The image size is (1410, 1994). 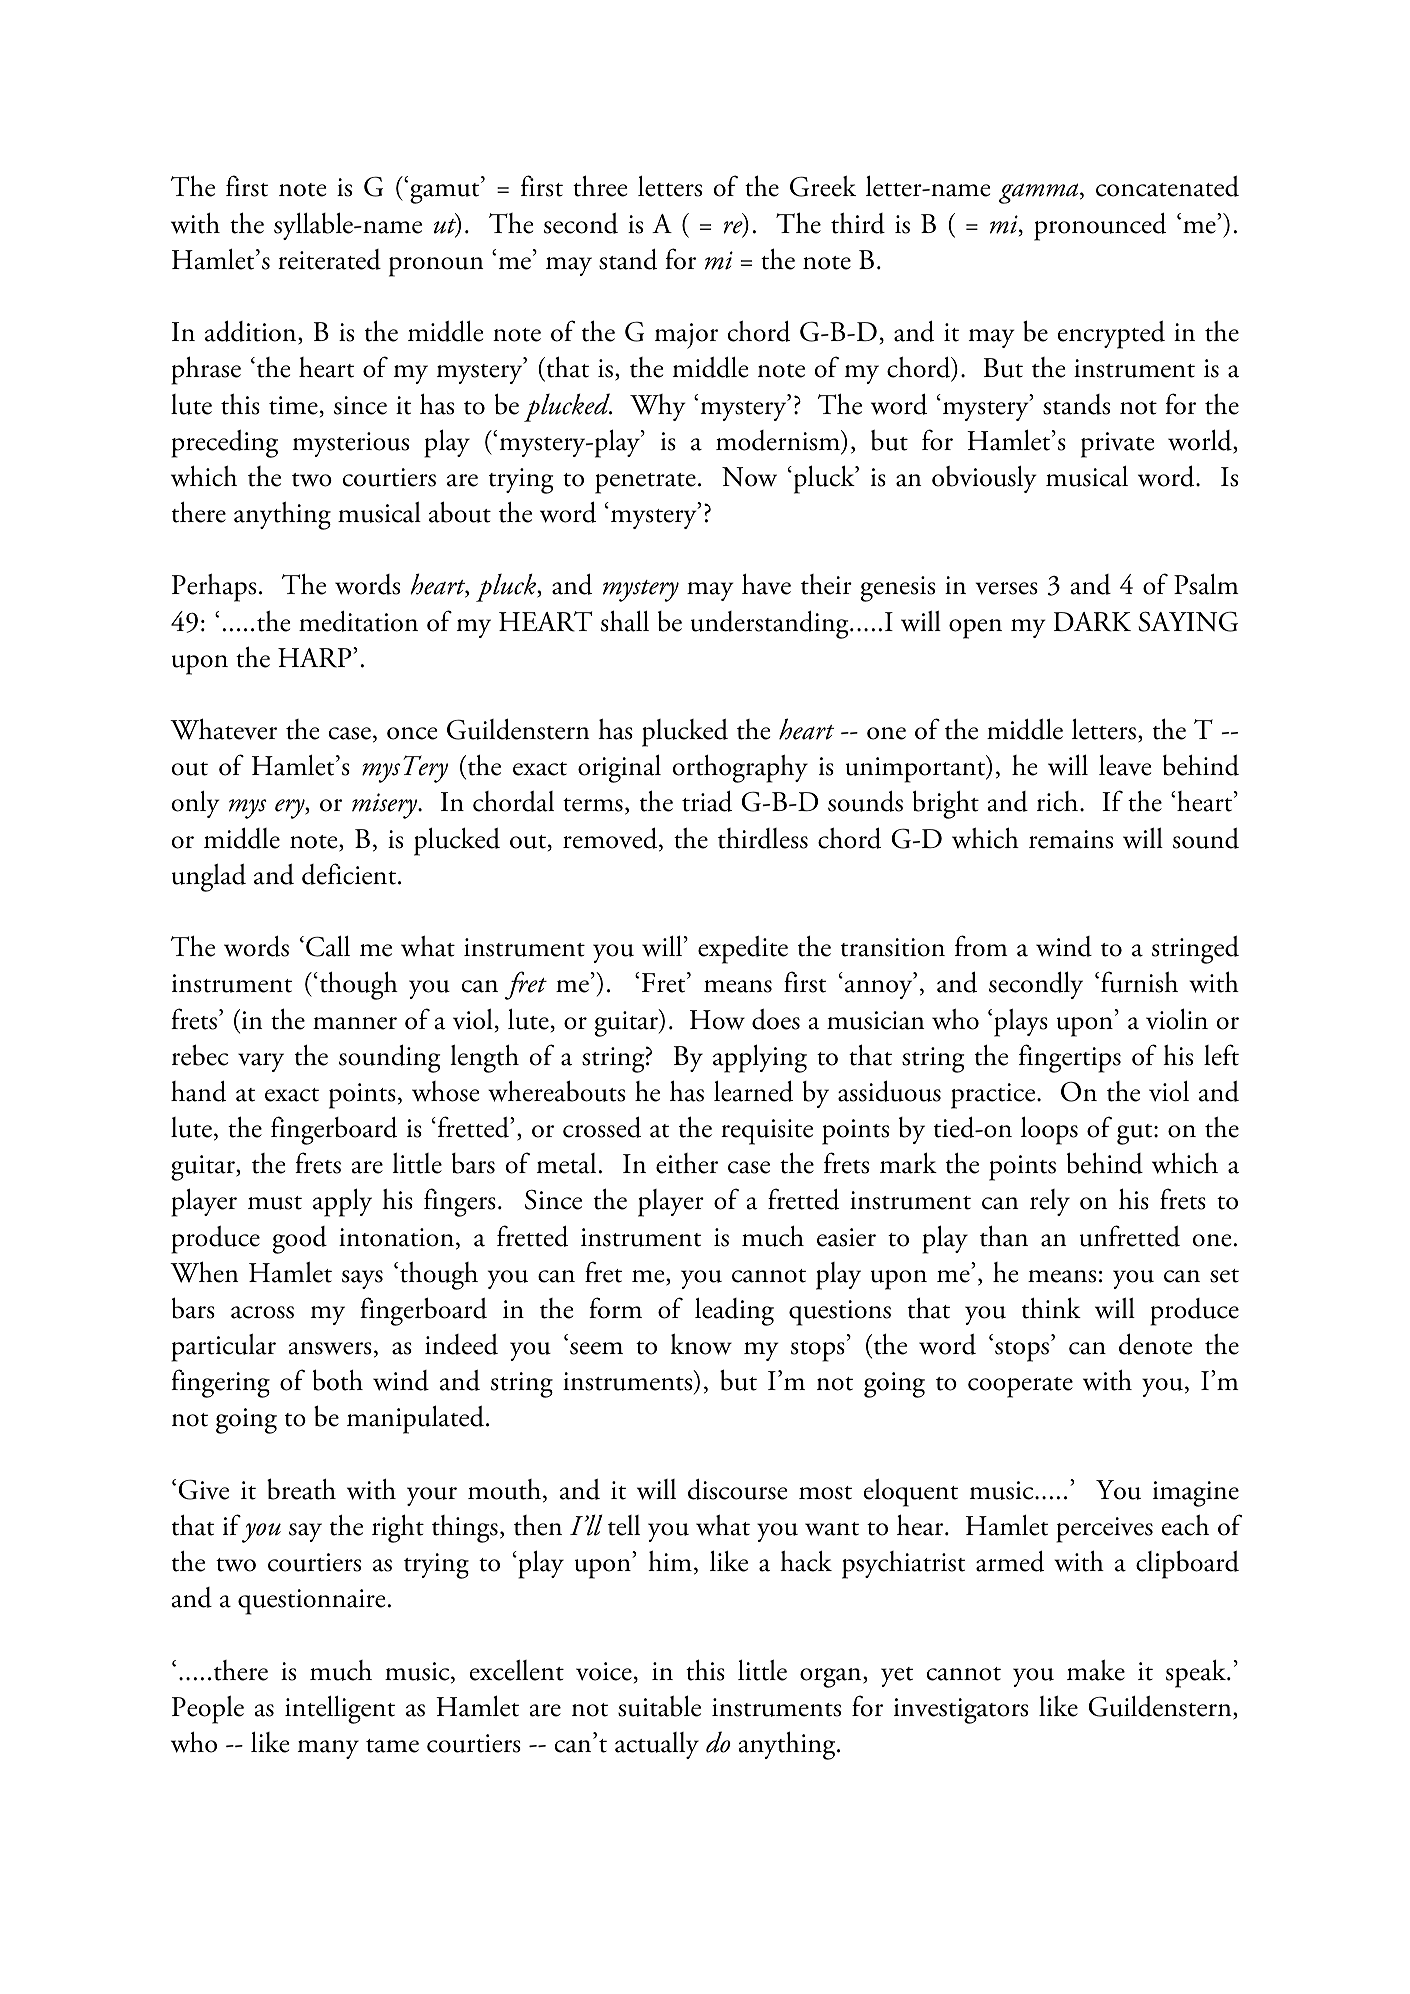 What do you see at coordinates (328, 1749) in the screenshot?
I see `many` at bounding box center [328, 1749].
